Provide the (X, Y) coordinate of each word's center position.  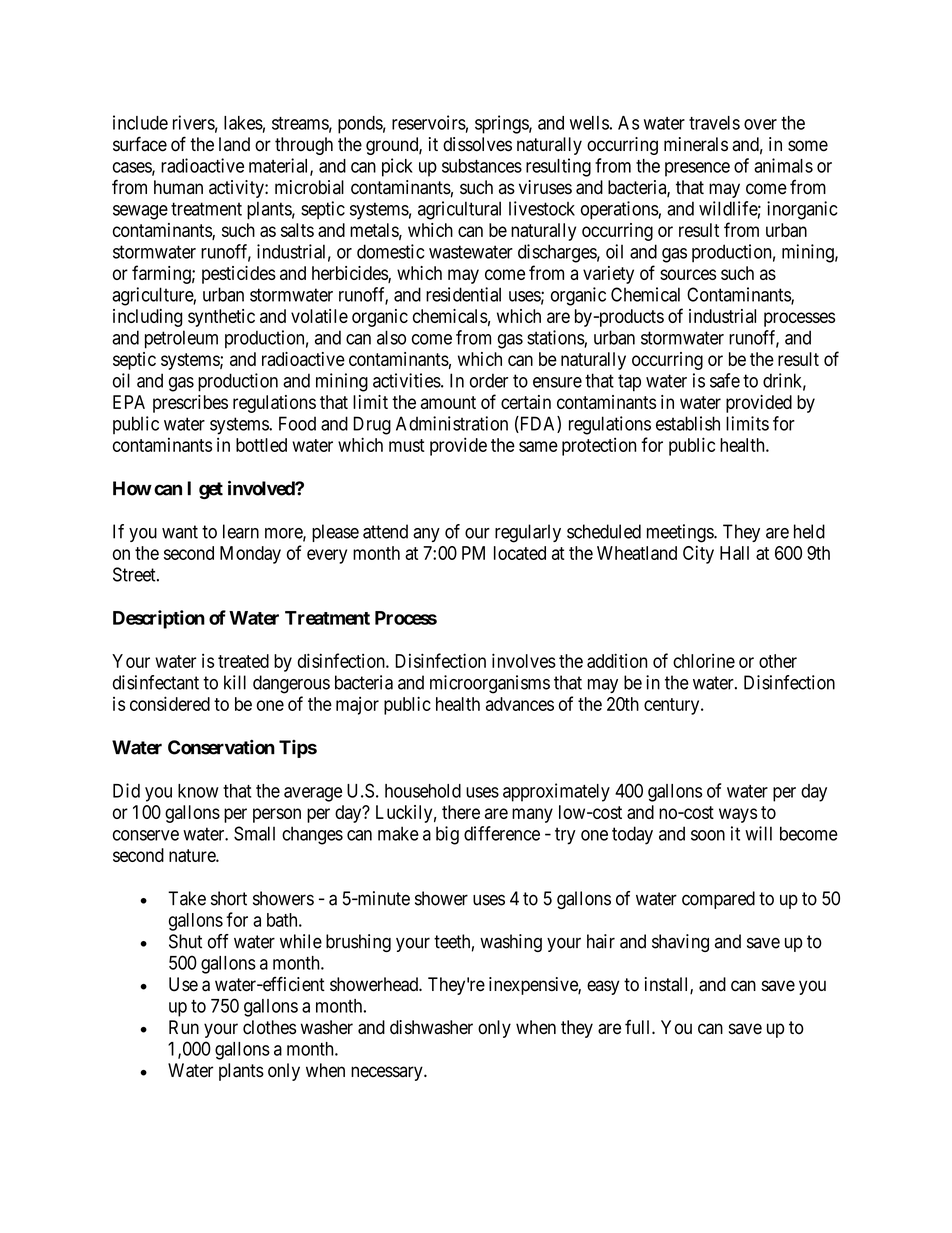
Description (159, 619)
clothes (269, 1027)
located (520, 553)
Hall (734, 553)
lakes (243, 123)
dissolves (477, 144)
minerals (696, 144)
